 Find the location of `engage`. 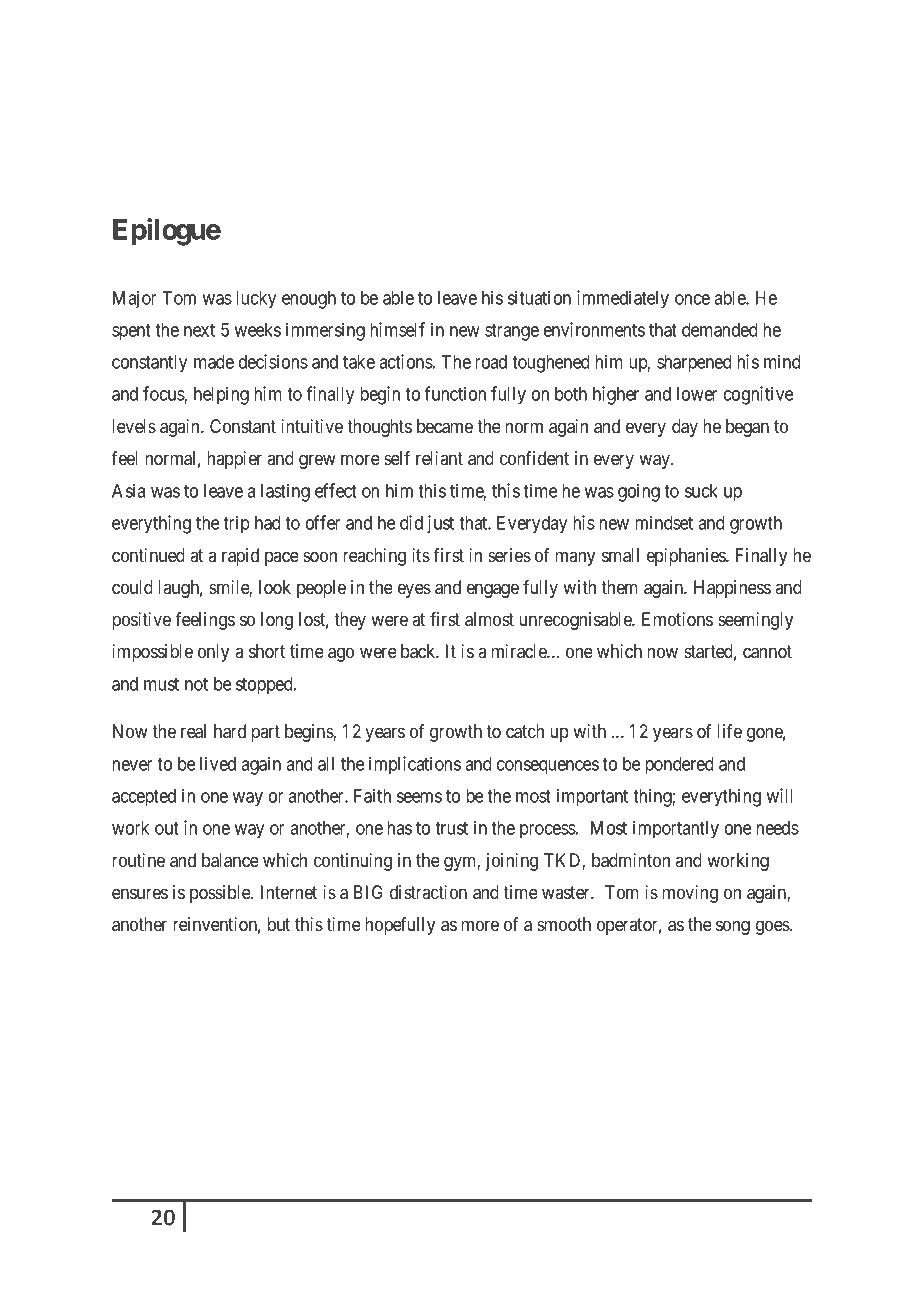

engage is located at coordinates (493, 590).
